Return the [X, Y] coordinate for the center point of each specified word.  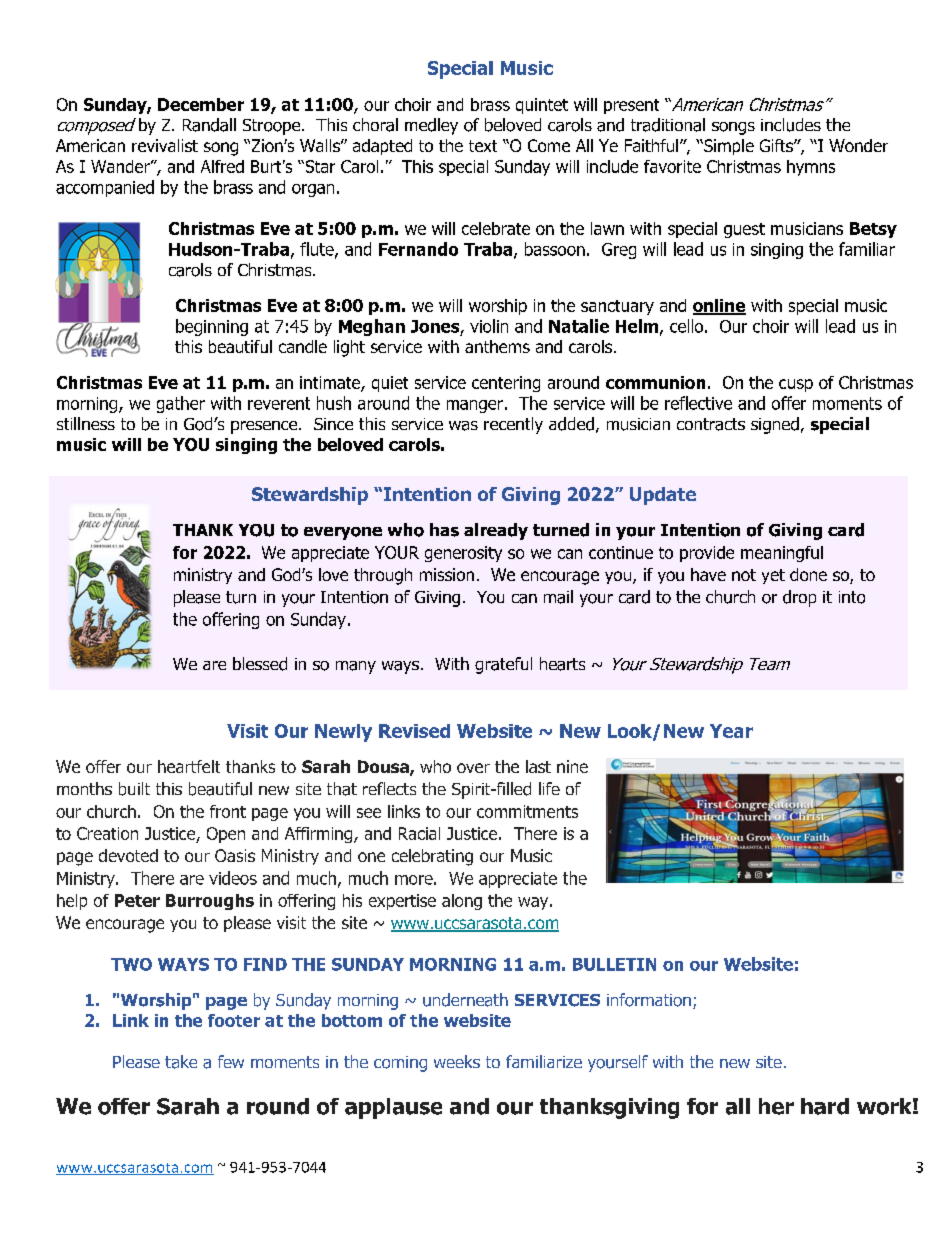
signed [775, 425]
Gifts [777, 145]
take [181, 1062]
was [463, 426]
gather [181, 404]
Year [731, 731]
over [473, 768]
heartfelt [189, 766]
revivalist [165, 145]
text [483, 146]
